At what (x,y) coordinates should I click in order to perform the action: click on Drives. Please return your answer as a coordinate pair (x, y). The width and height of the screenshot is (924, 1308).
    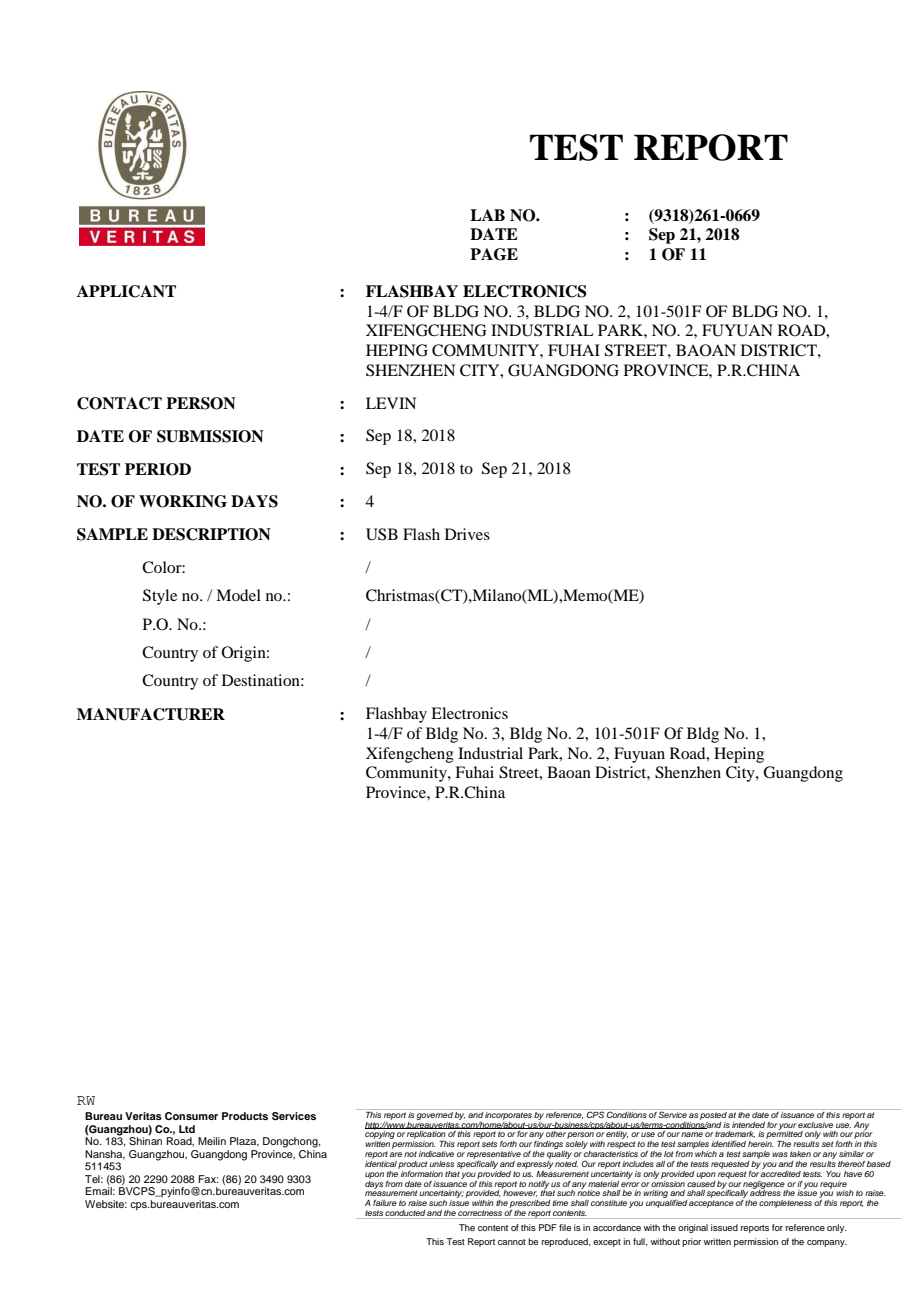
    Looking at the image, I should click on (467, 534).
